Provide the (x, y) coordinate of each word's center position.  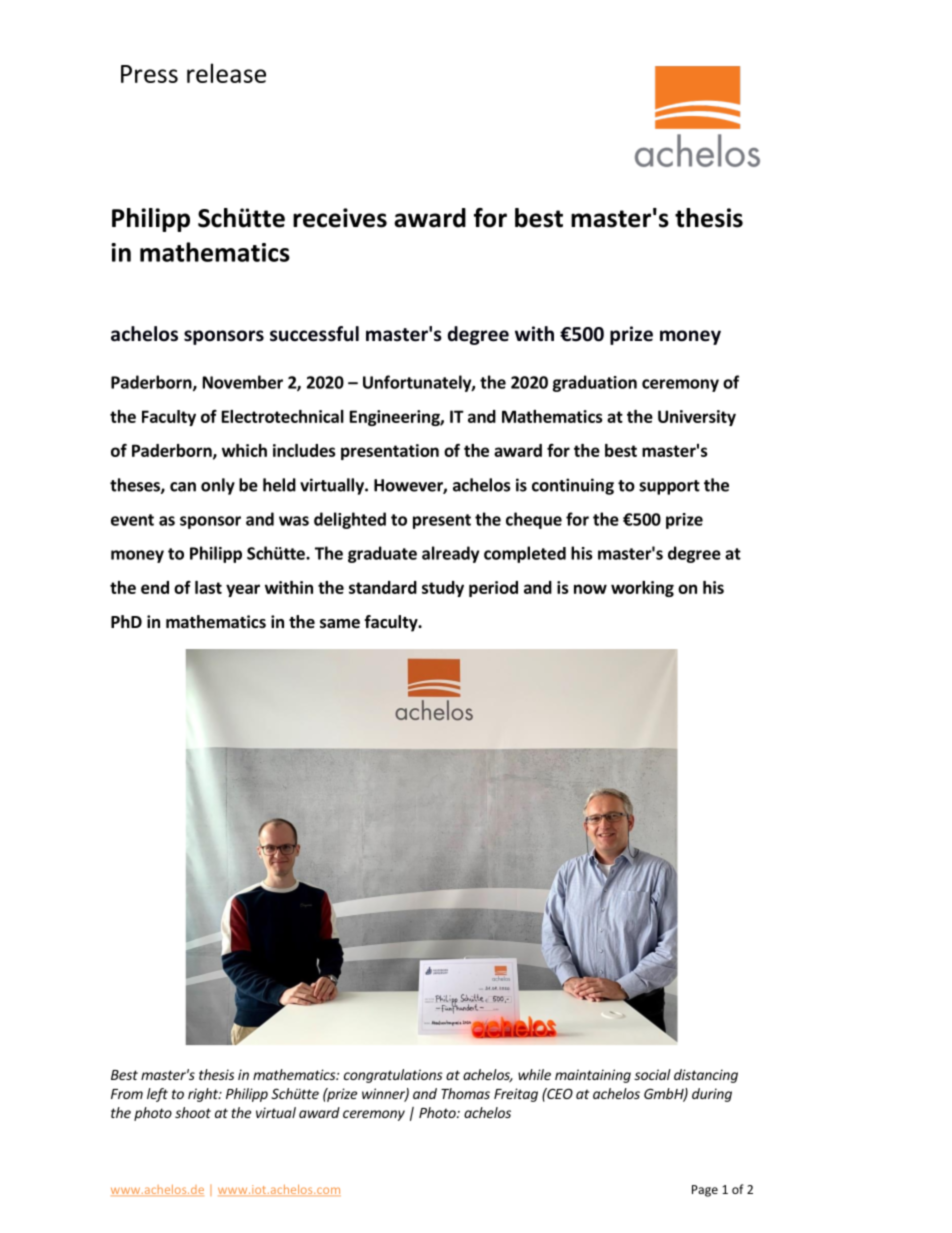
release (226, 73)
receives (340, 218)
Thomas (465, 1093)
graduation (594, 383)
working (642, 589)
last (208, 587)
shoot (193, 1112)
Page (705, 1191)
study (443, 589)
